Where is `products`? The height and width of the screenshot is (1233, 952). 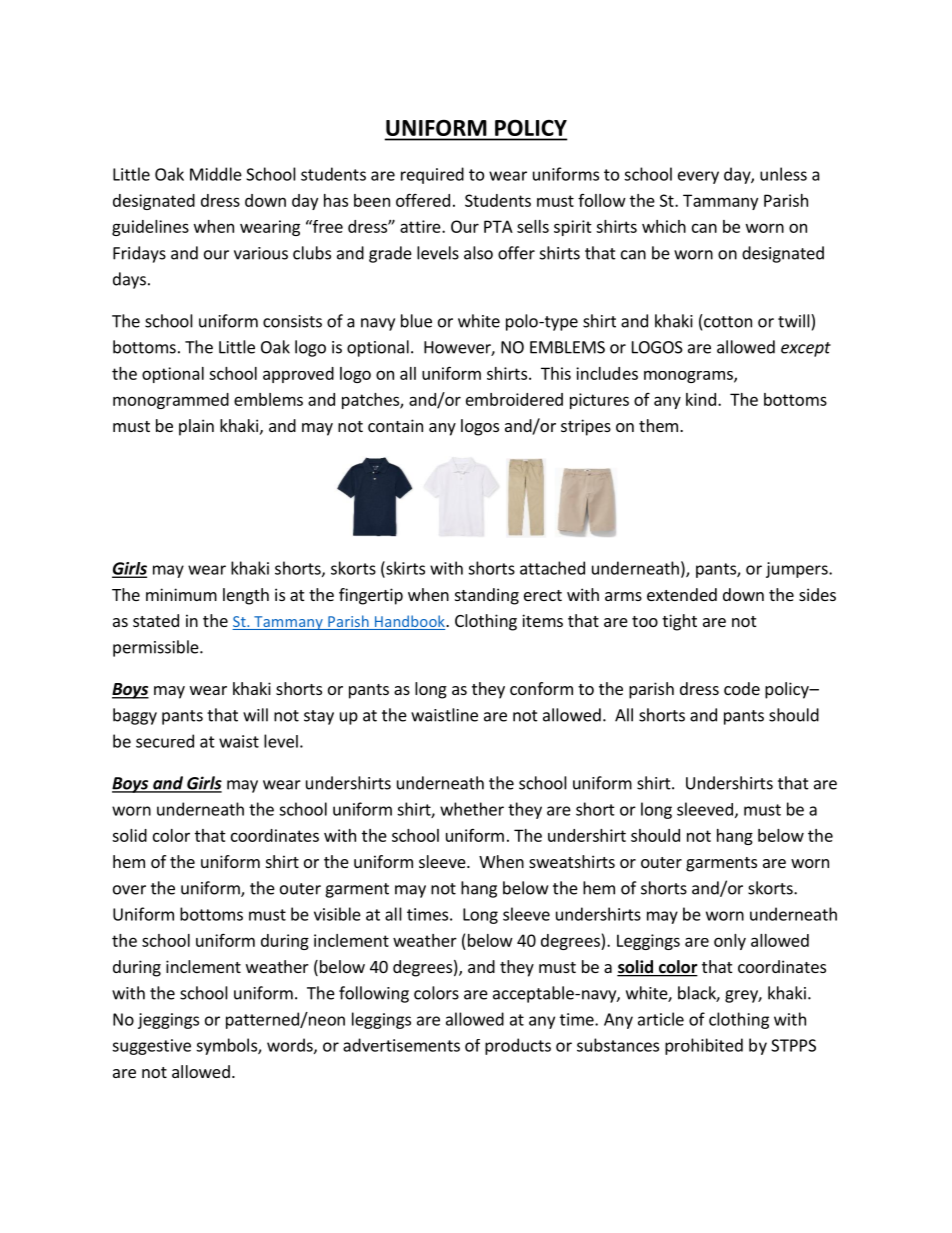
products is located at coordinates (518, 1046).
